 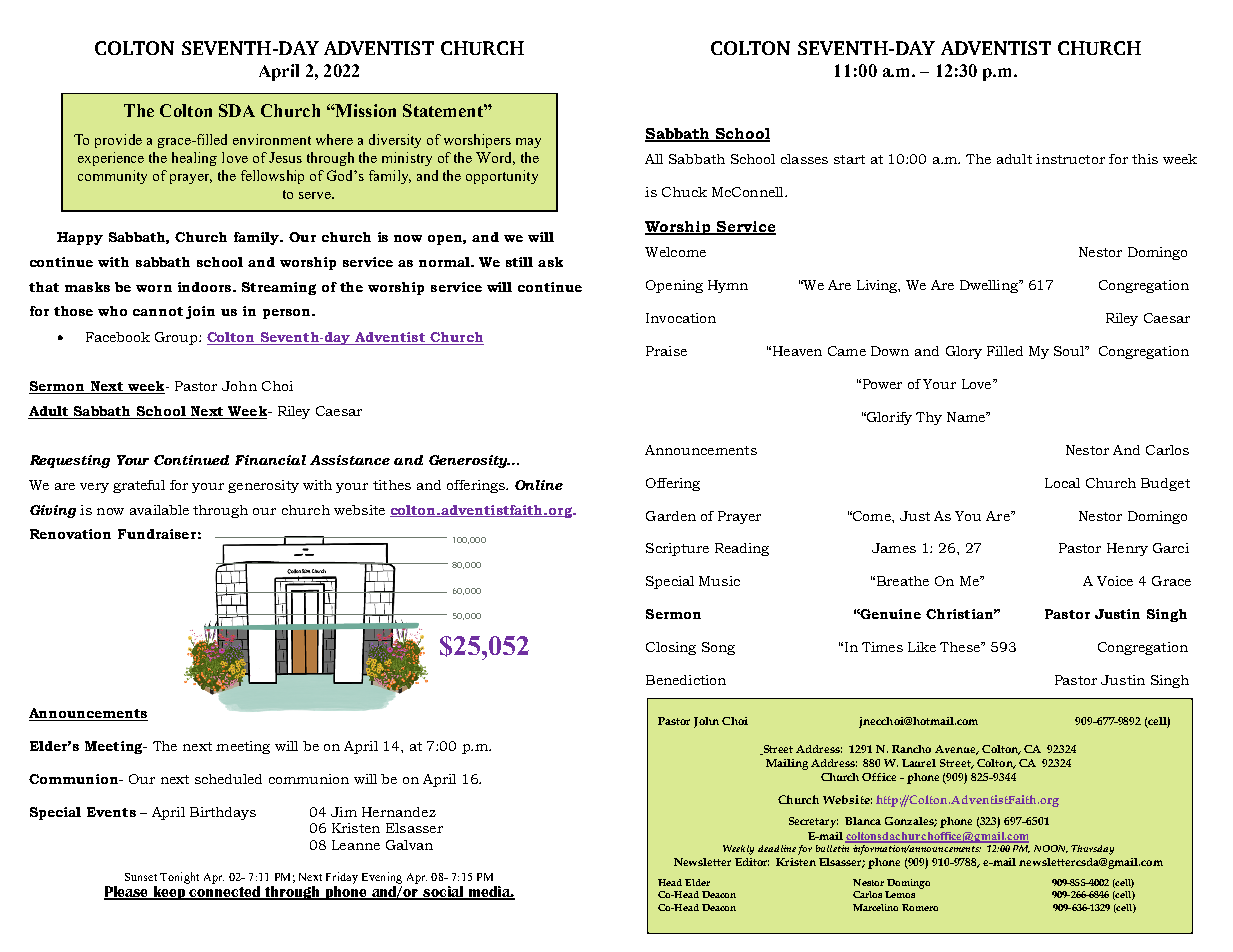 What do you see at coordinates (666, 351) in the screenshot?
I see `Praise` at bounding box center [666, 351].
